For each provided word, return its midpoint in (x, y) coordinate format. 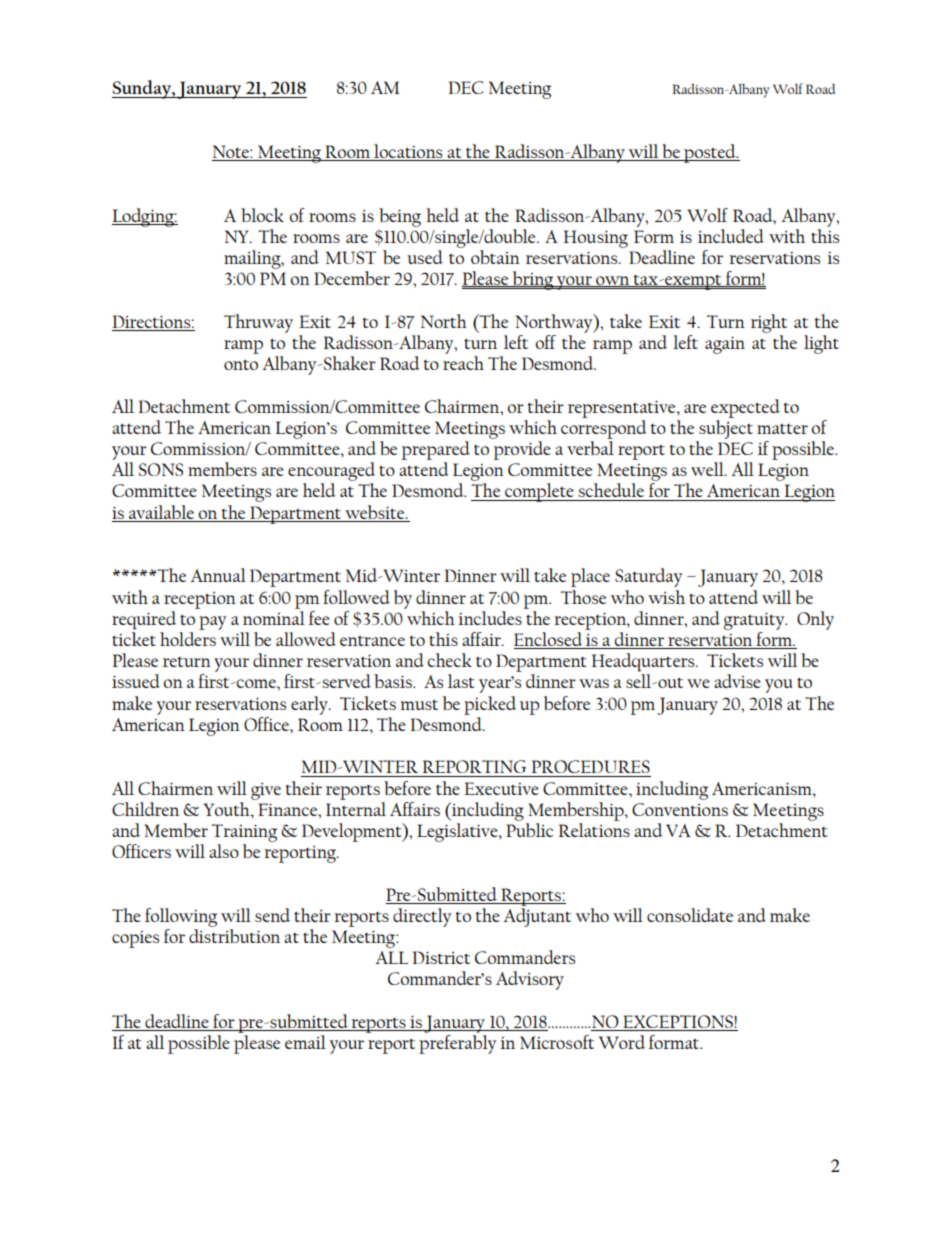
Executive (502, 788)
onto (241, 364)
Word (622, 1042)
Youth (227, 809)
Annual (218, 575)
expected (745, 408)
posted (710, 153)
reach (463, 363)
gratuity (755, 621)
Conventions (680, 809)
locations (408, 152)
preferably (457, 1044)
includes (490, 618)
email (305, 1042)
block (262, 215)
